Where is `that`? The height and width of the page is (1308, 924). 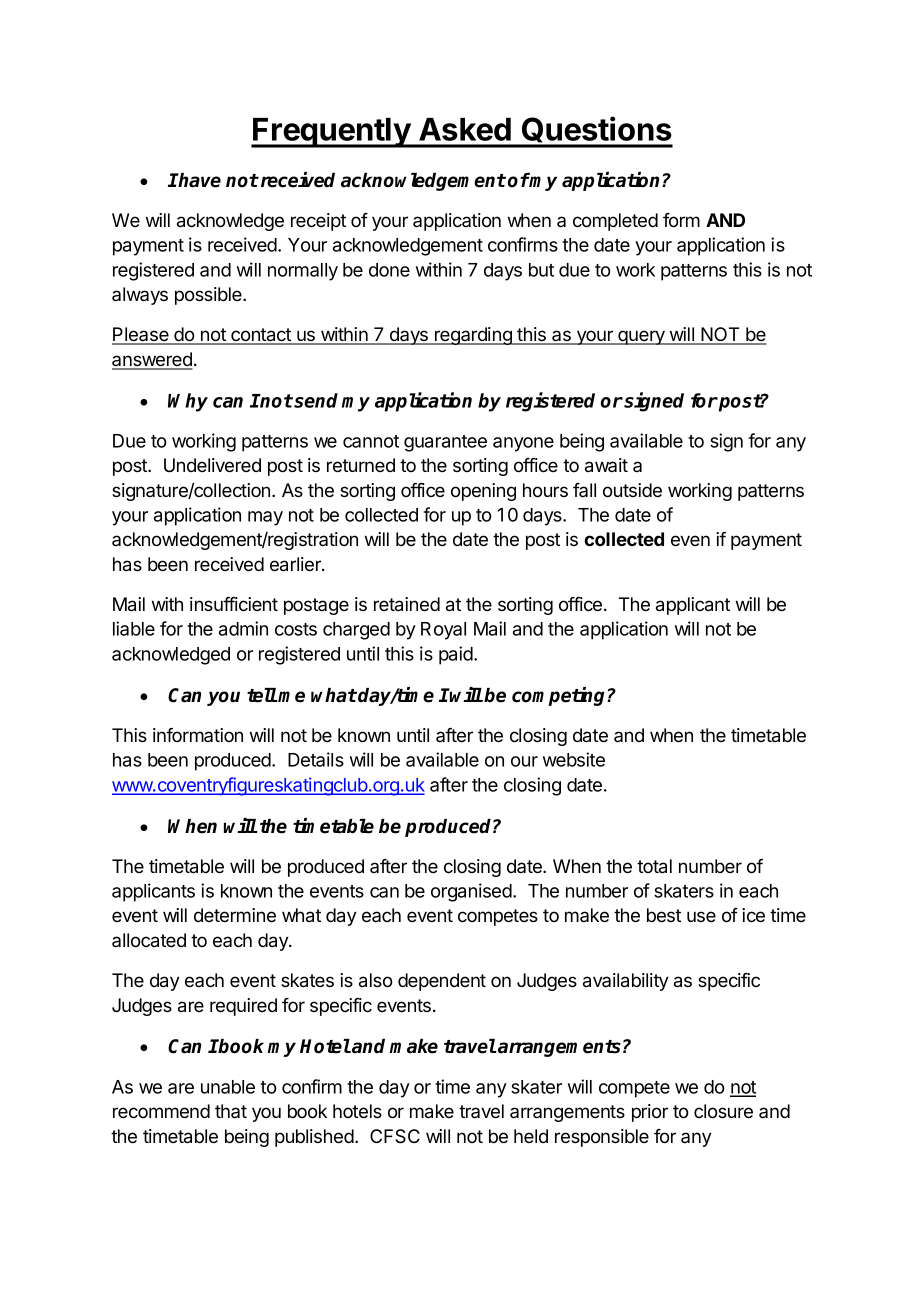 that is located at coordinates (231, 1111).
